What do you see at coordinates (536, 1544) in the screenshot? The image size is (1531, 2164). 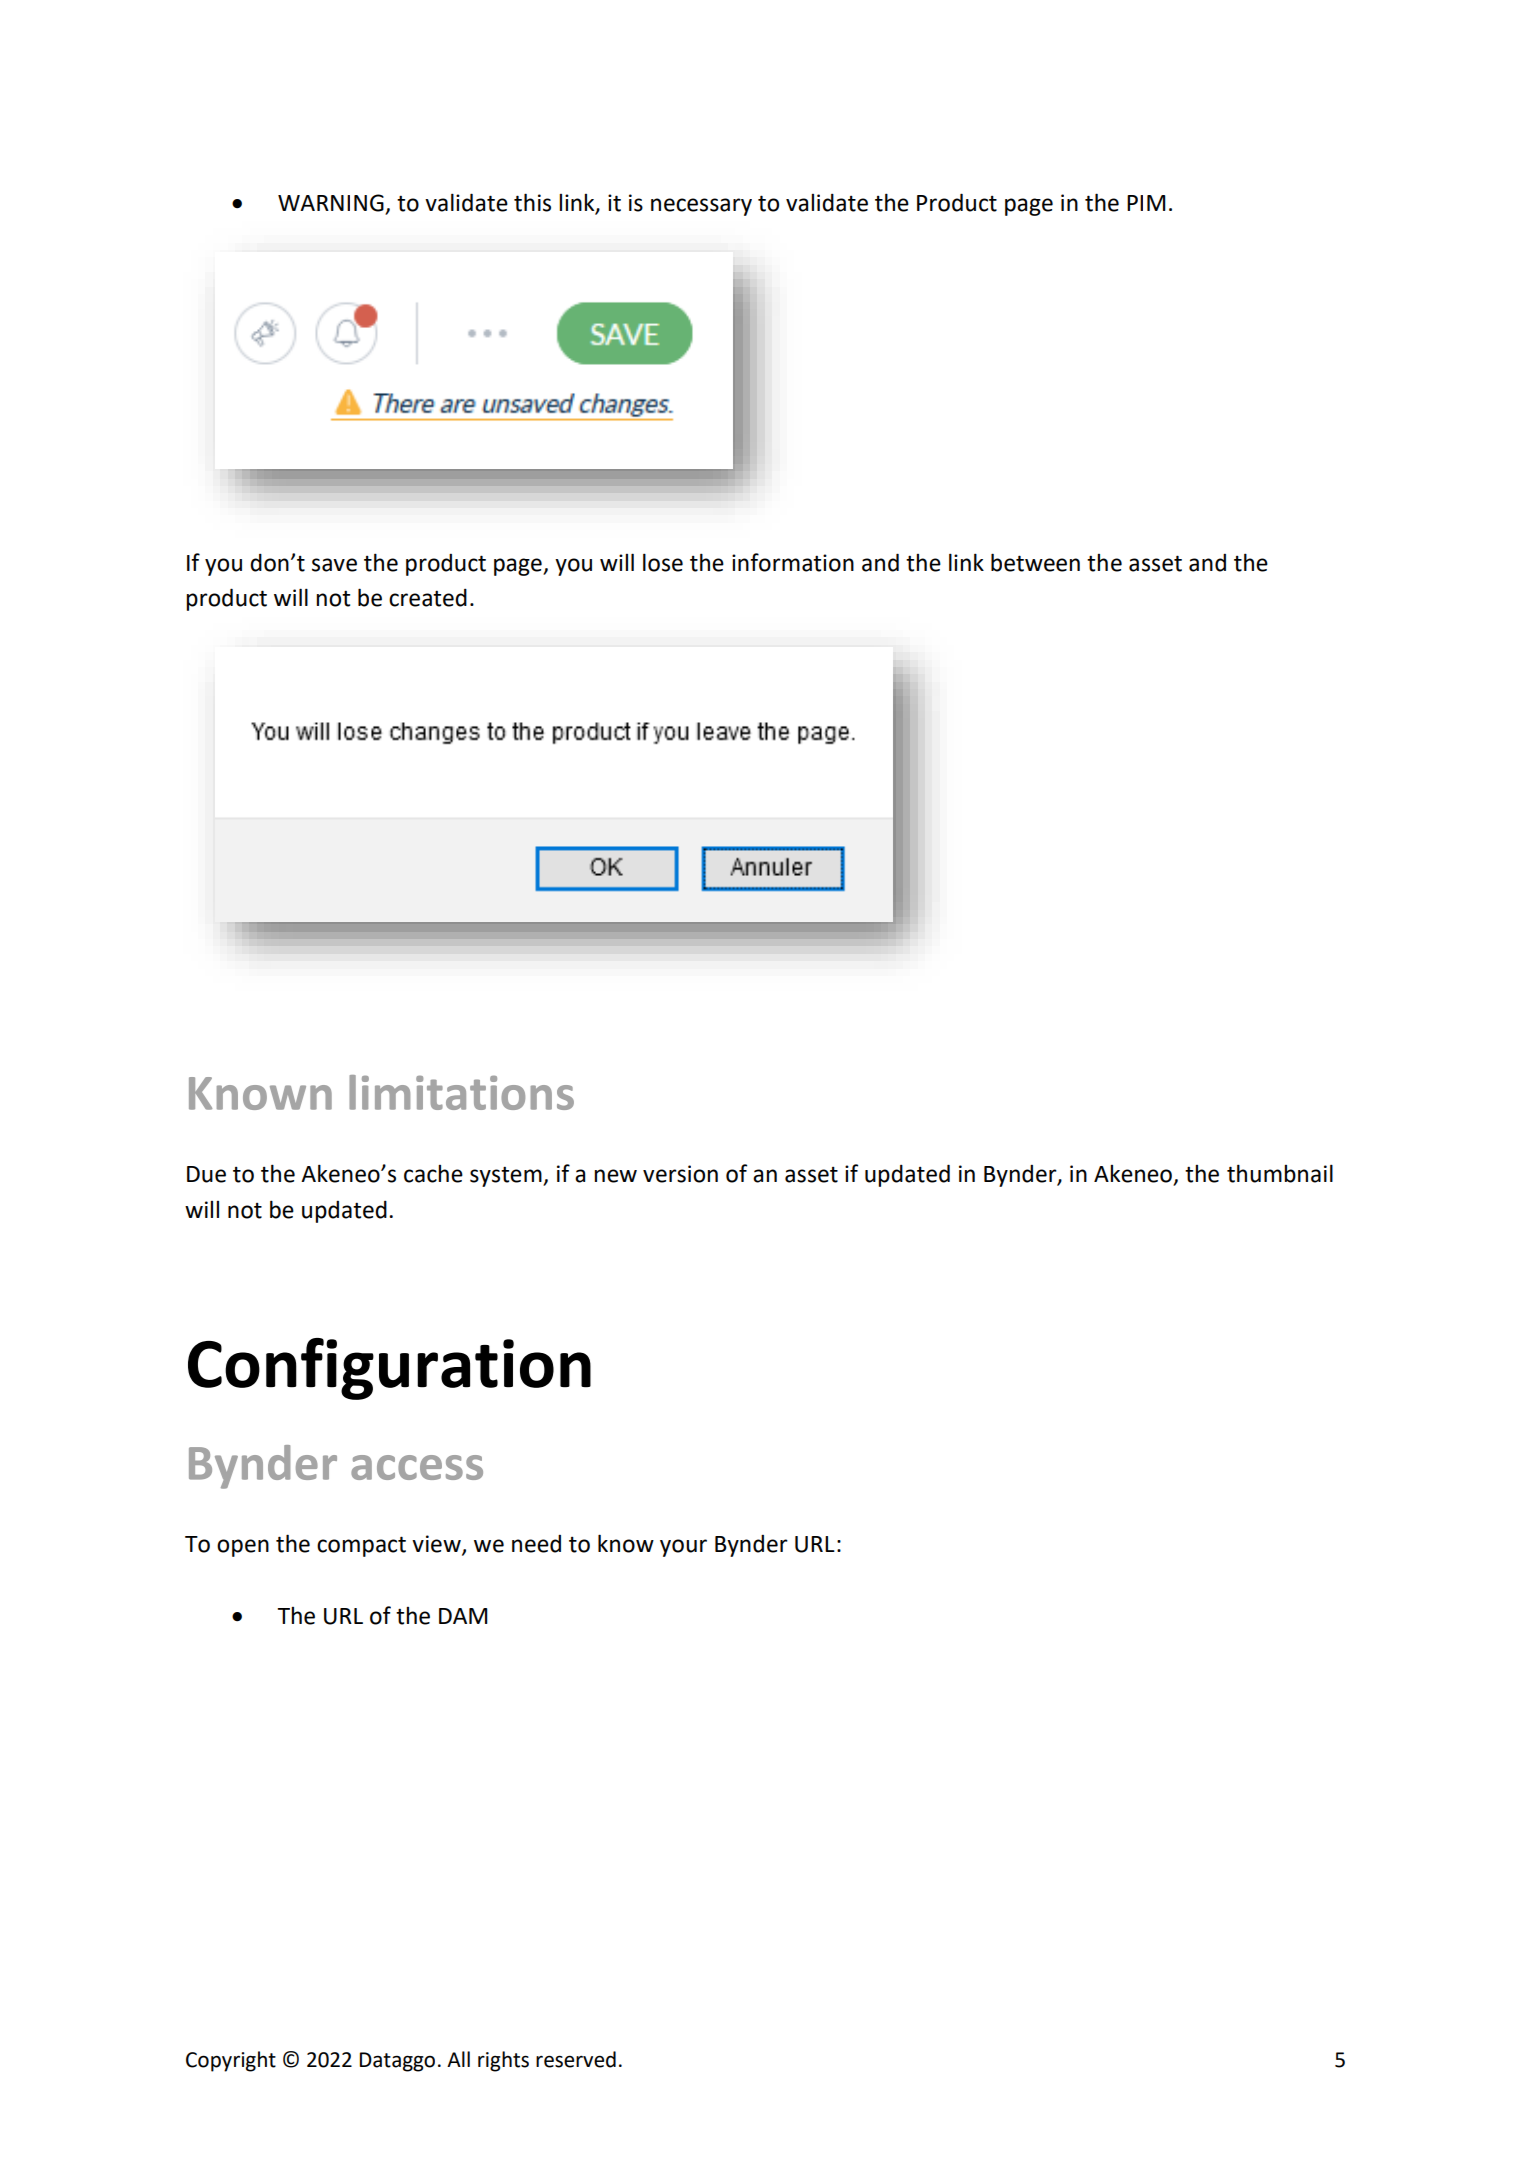 I see `need` at bounding box center [536, 1544].
